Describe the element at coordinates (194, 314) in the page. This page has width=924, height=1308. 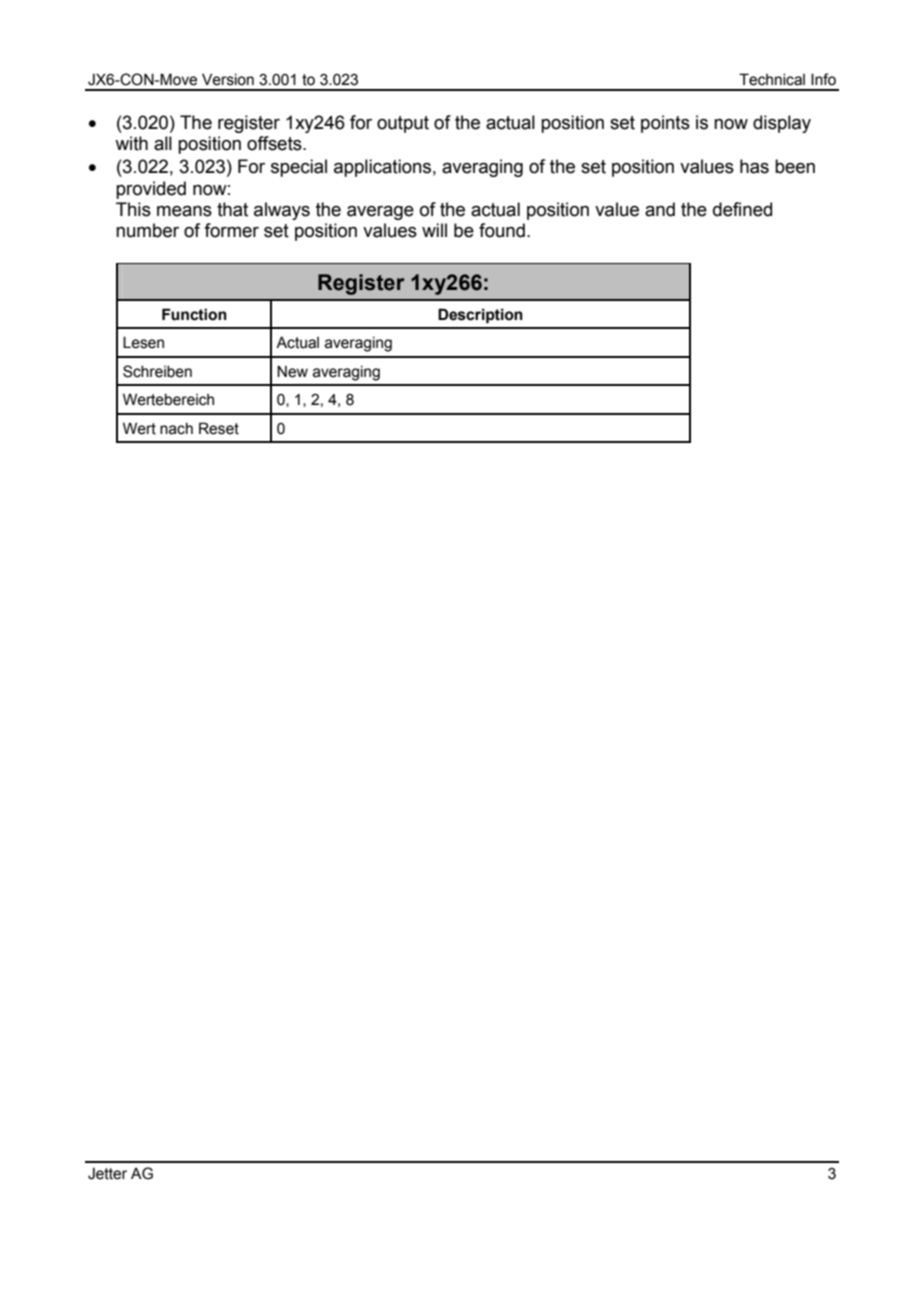
I see `Function` at that location.
